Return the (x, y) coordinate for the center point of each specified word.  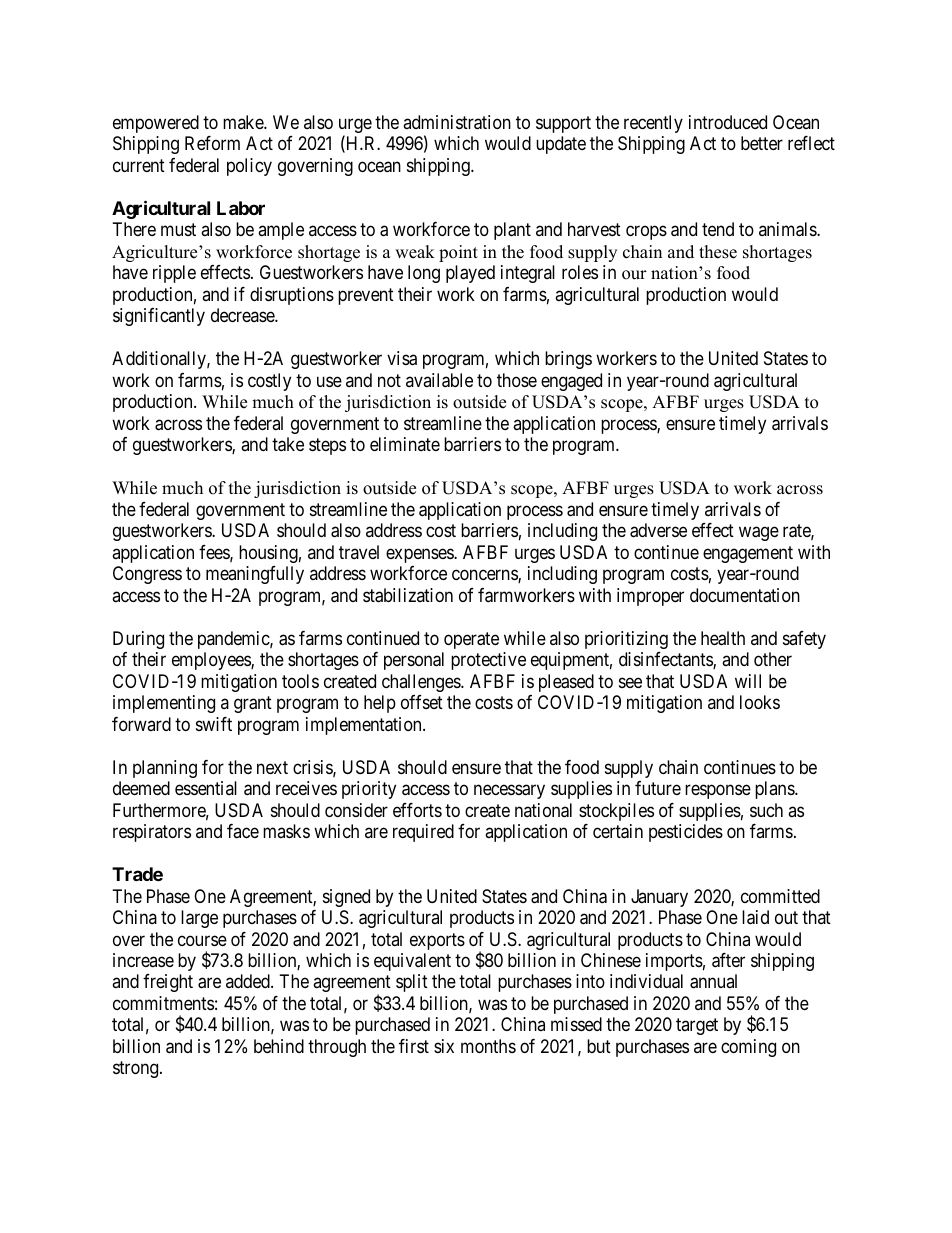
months (488, 1046)
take (288, 444)
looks (760, 702)
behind (279, 1046)
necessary (509, 792)
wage (759, 534)
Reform (212, 143)
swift (214, 724)
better (762, 143)
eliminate (405, 444)
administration (457, 122)
